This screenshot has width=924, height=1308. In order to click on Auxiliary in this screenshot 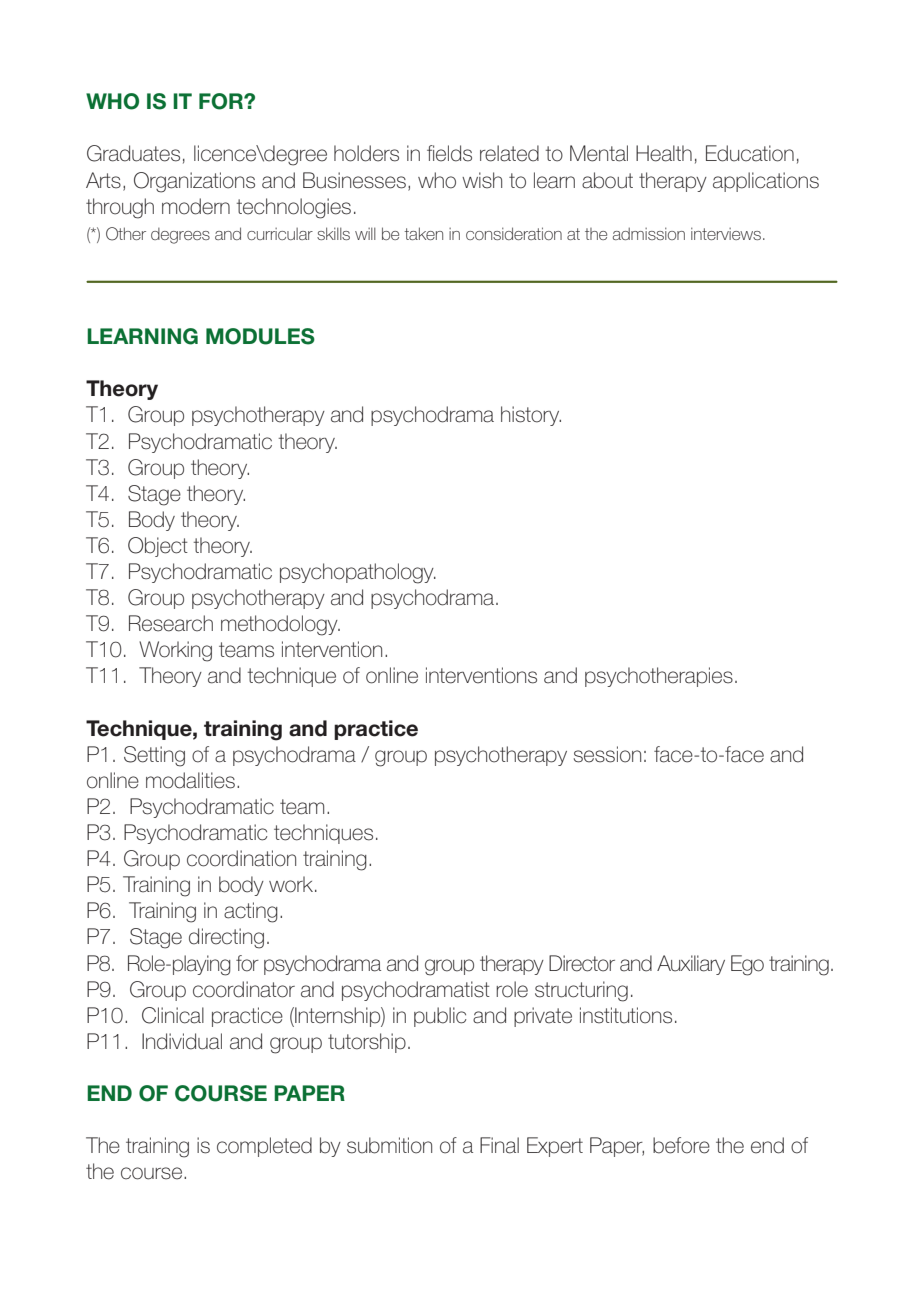, I will do `click(691, 965)`.
